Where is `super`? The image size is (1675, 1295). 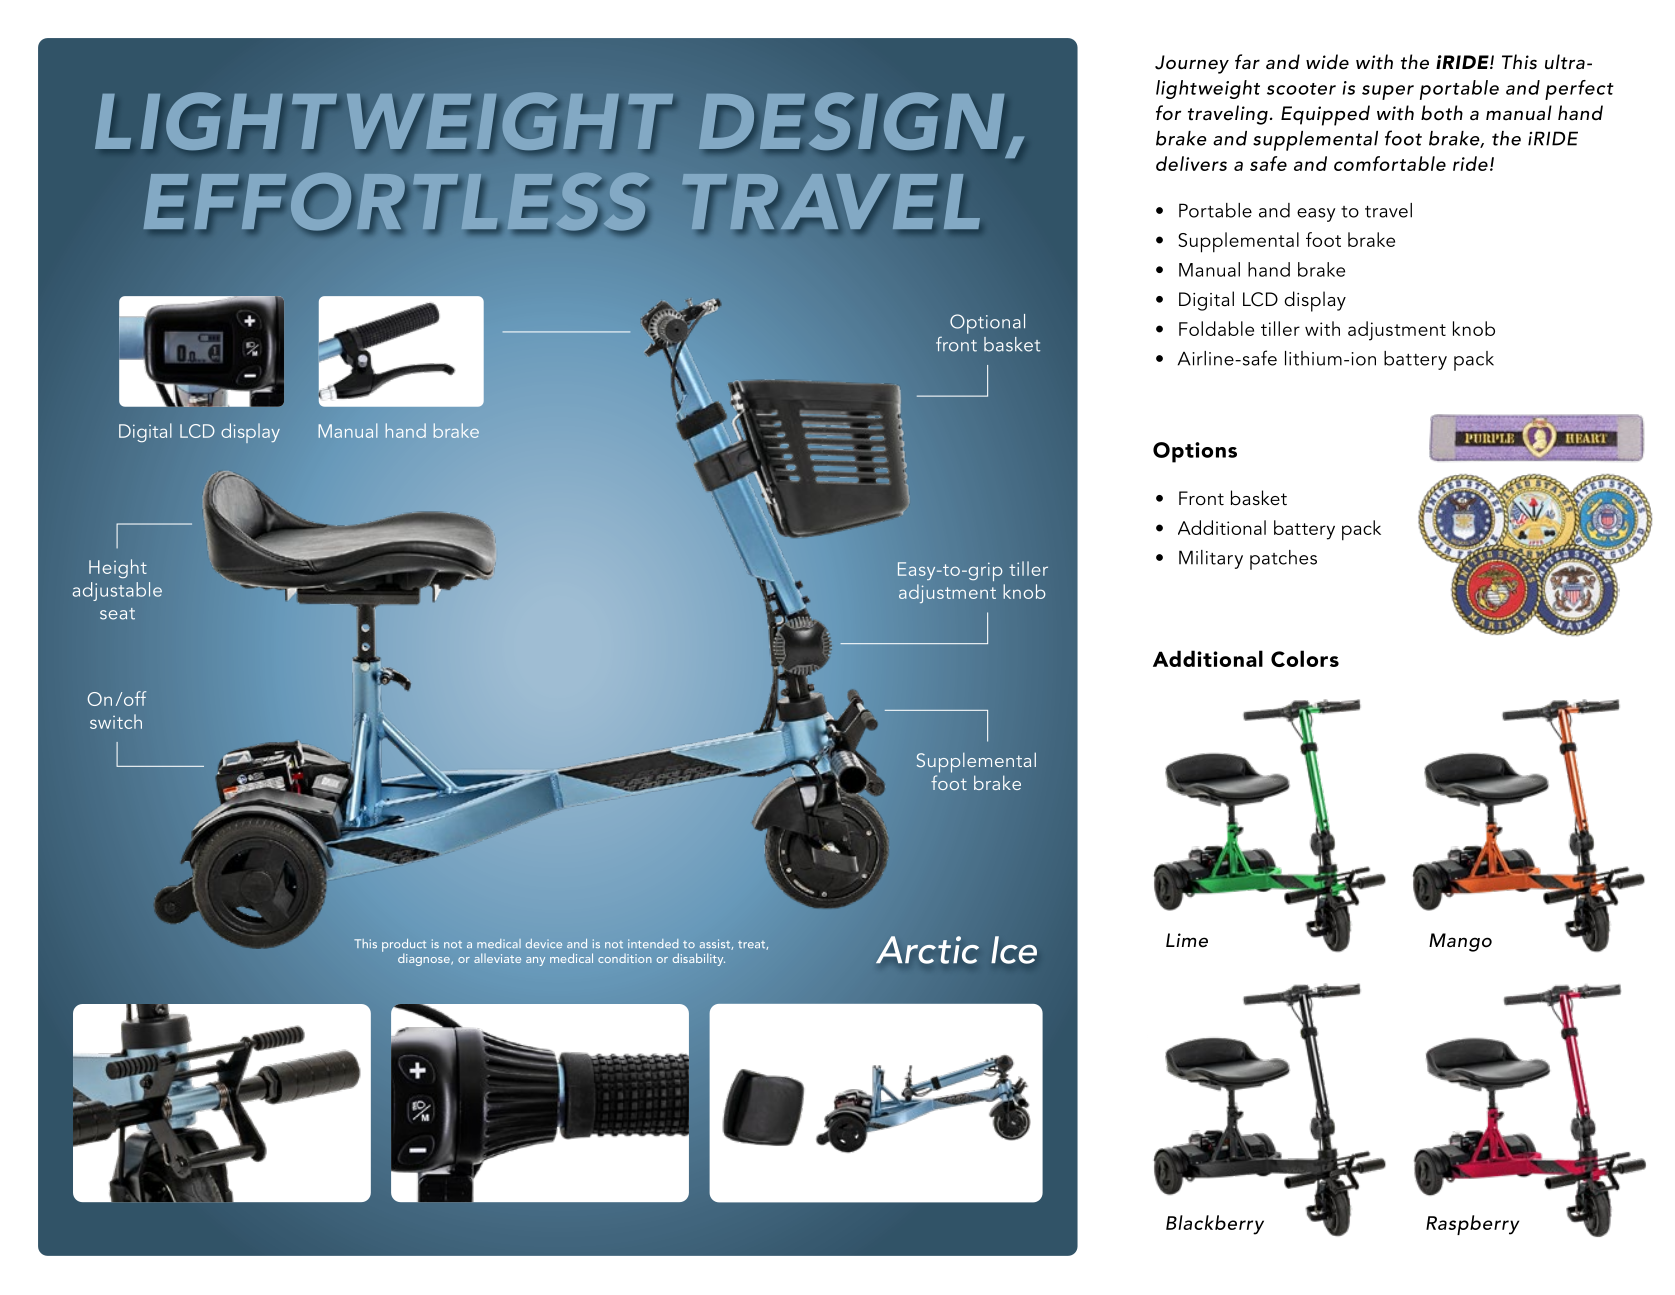
super is located at coordinates (1388, 92).
